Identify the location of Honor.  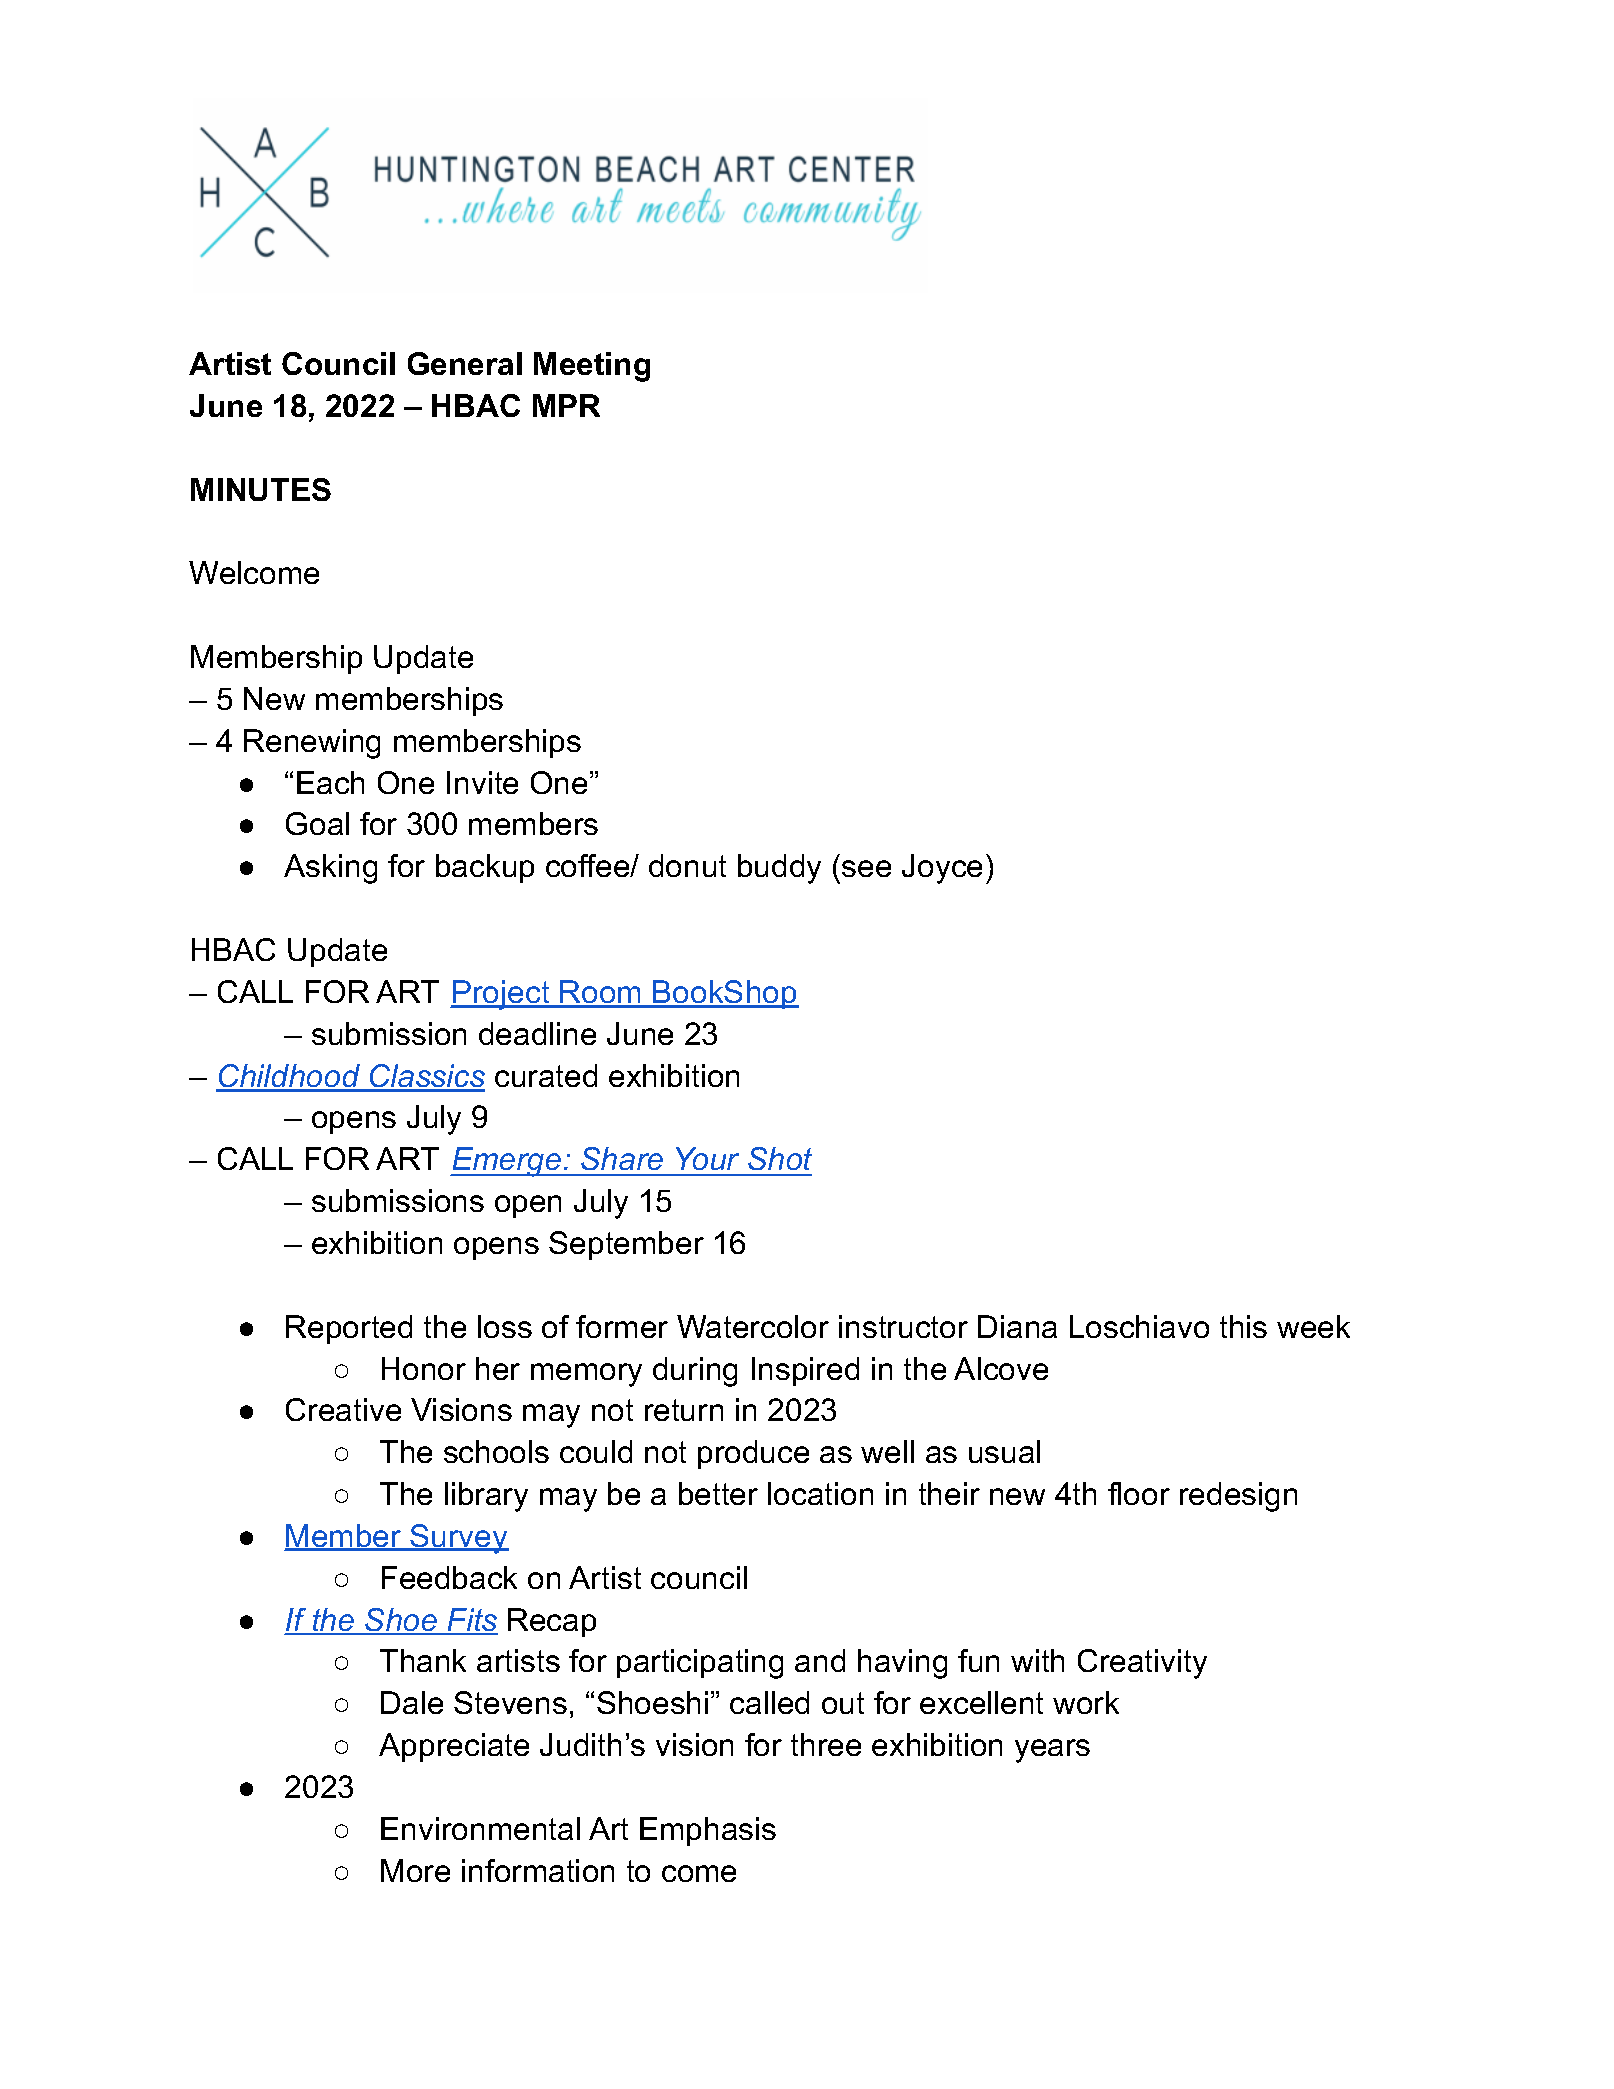
(424, 1368).
